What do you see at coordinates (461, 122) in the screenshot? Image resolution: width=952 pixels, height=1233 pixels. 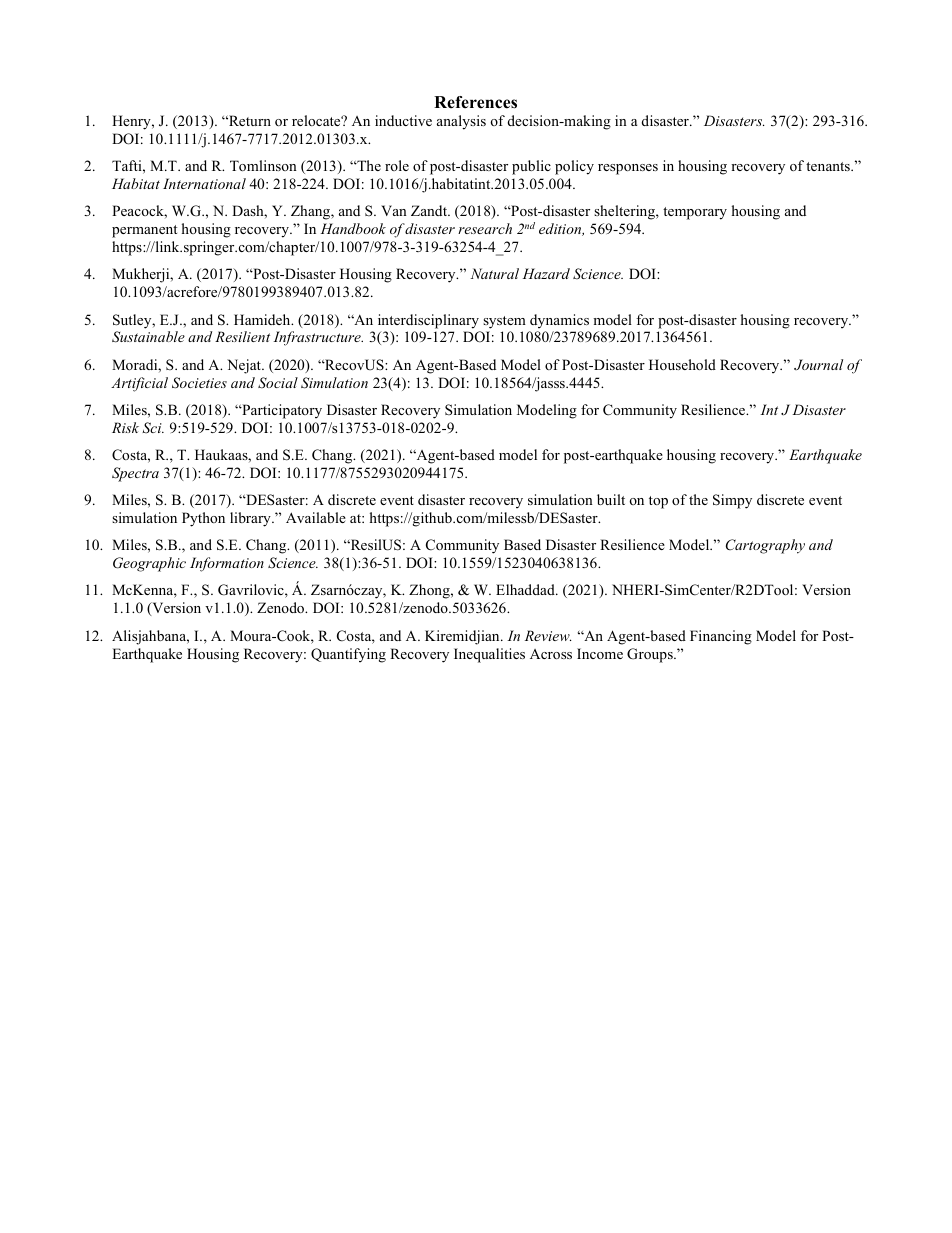 I see `analysis` at bounding box center [461, 122].
